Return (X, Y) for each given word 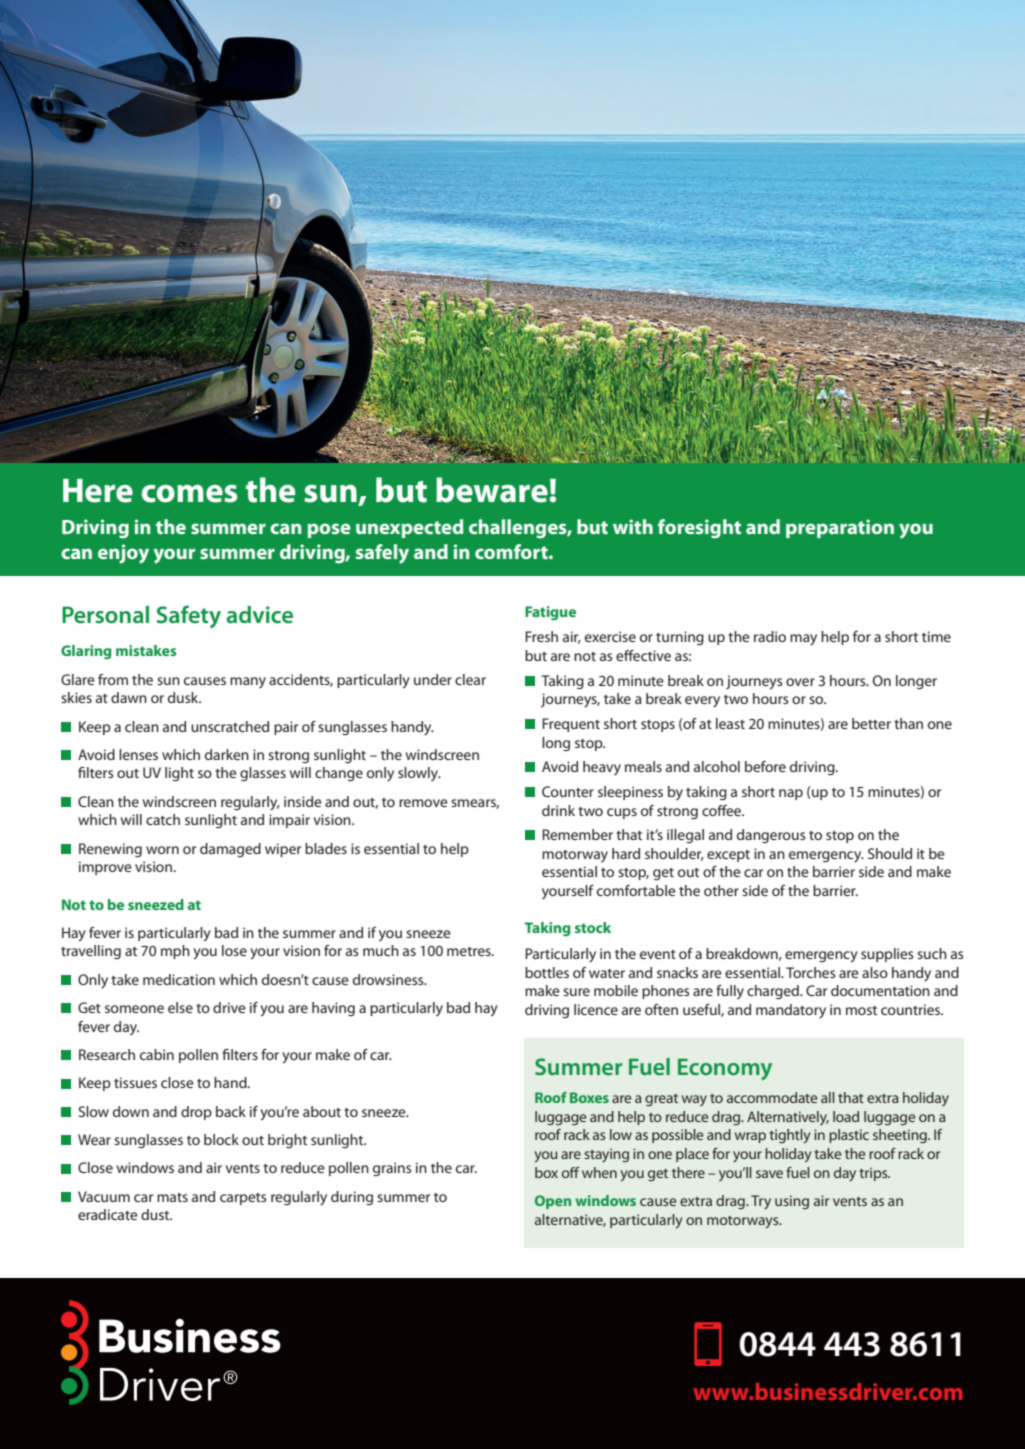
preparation (840, 528)
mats (172, 1197)
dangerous (771, 836)
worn (162, 850)
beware (492, 490)
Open (553, 1202)
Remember (577, 834)
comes (189, 494)
